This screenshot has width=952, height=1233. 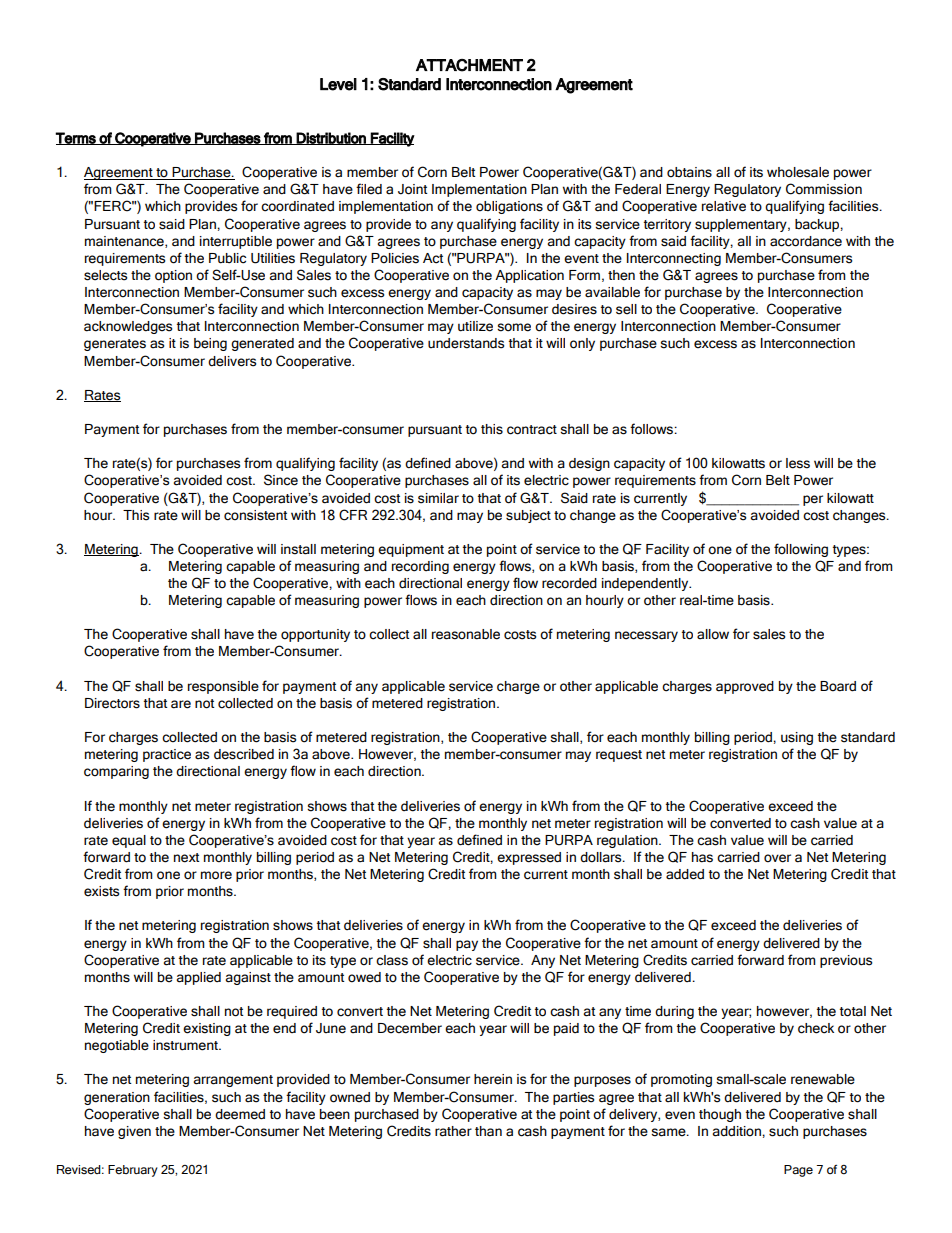 I want to click on practice, so click(x=167, y=755).
